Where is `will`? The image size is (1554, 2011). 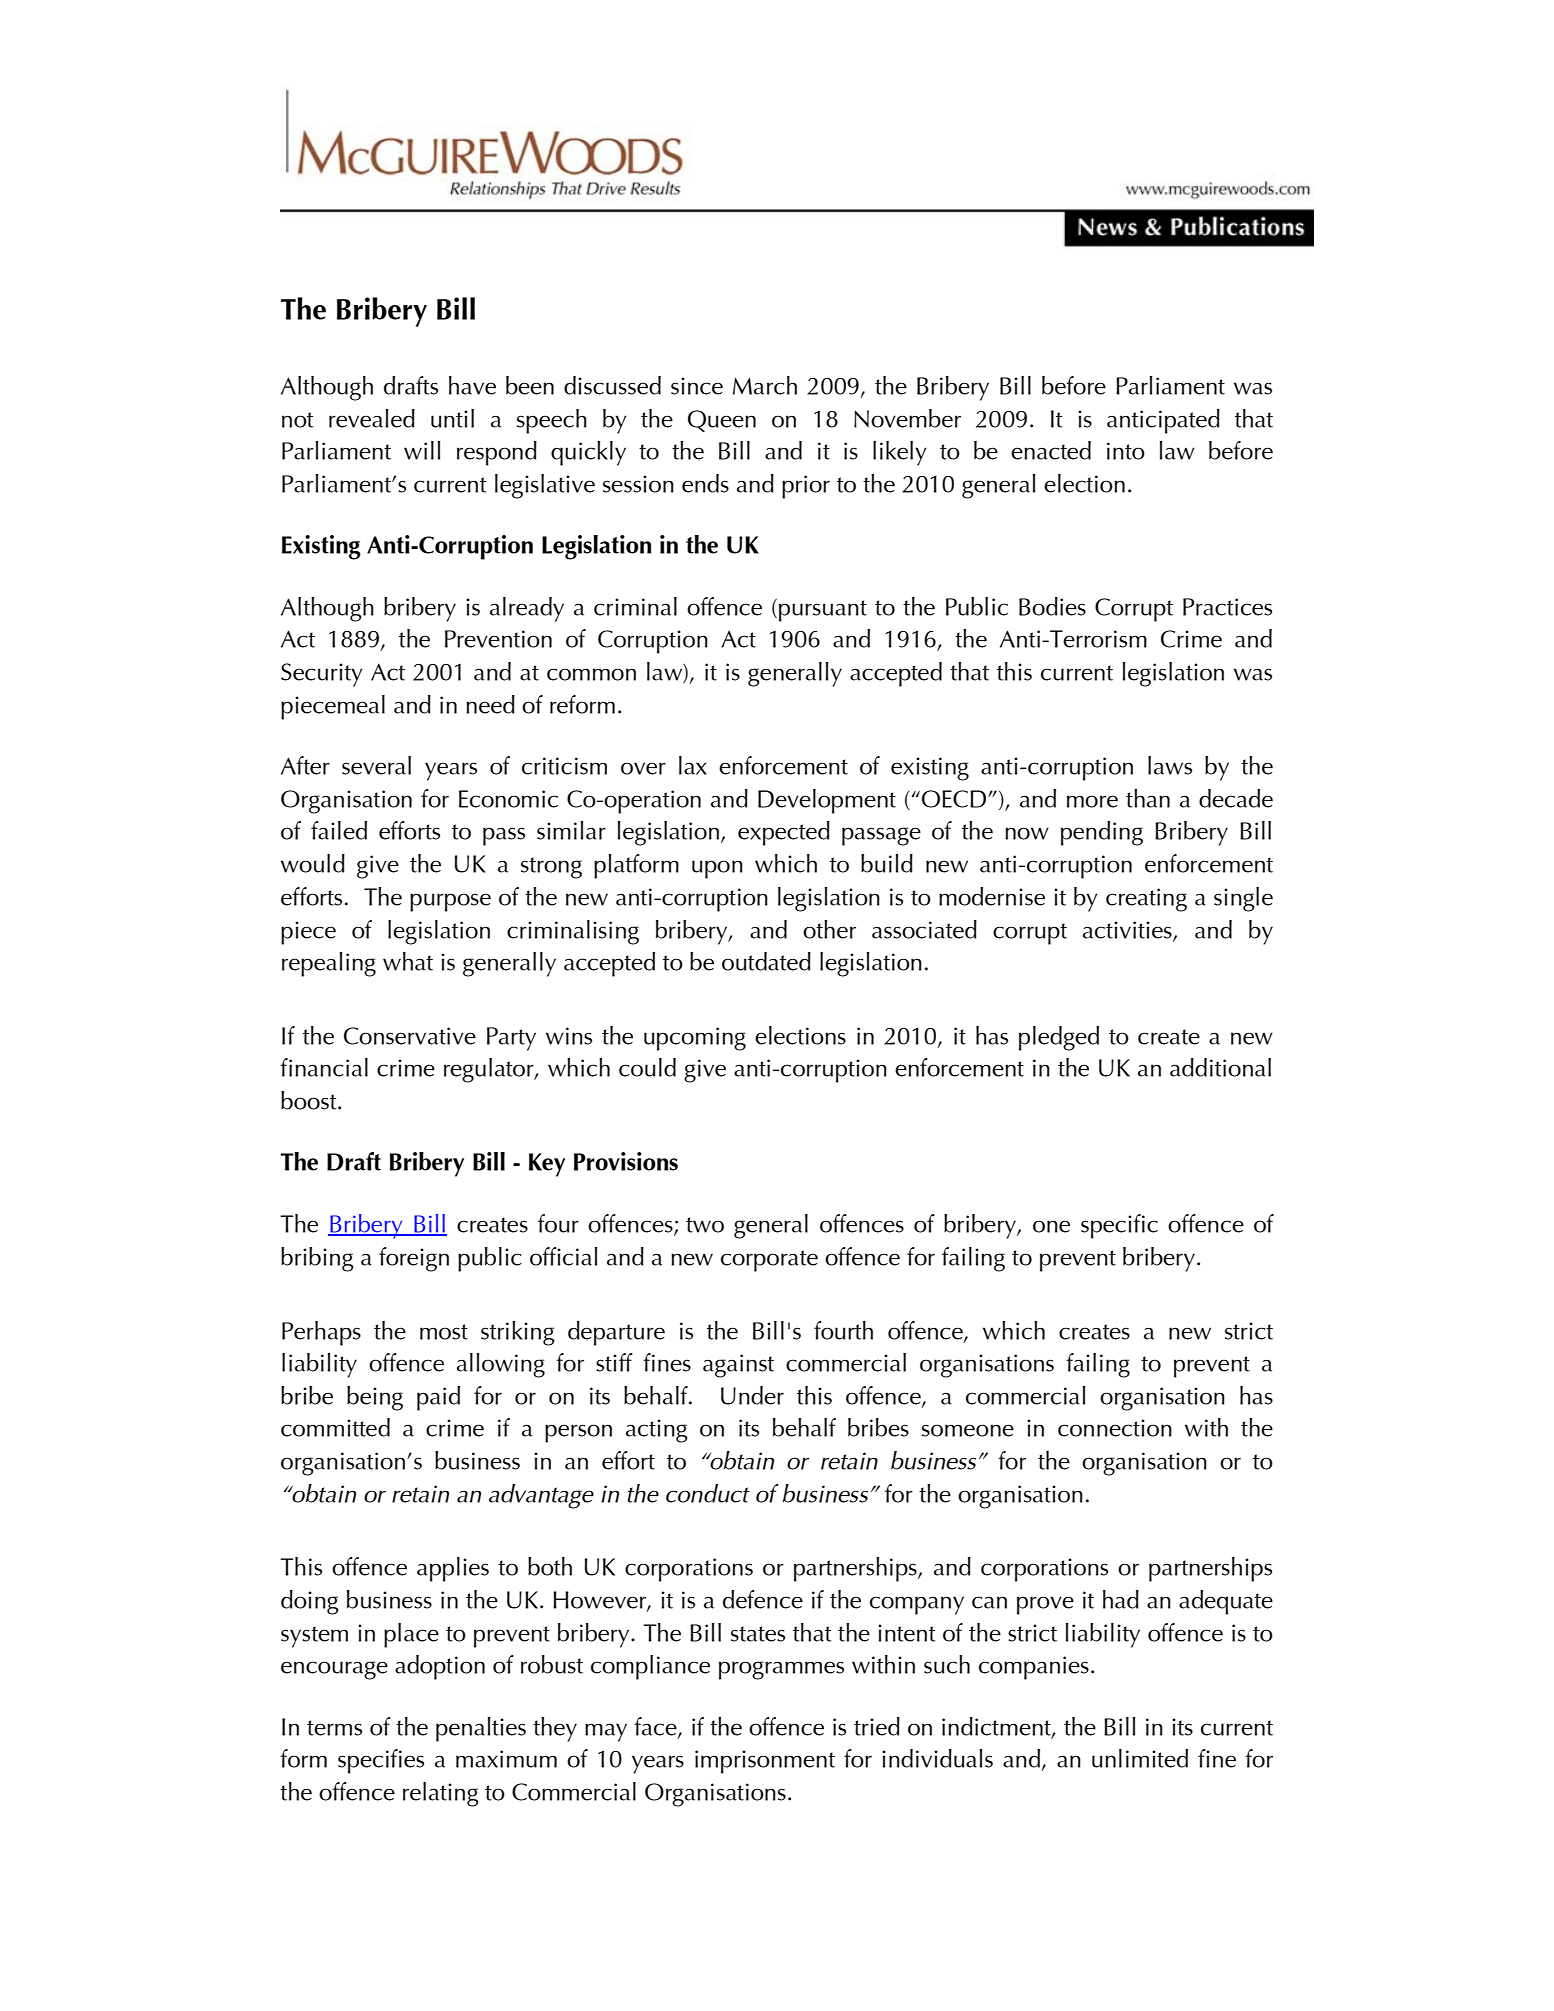 will is located at coordinates (422, 450).
